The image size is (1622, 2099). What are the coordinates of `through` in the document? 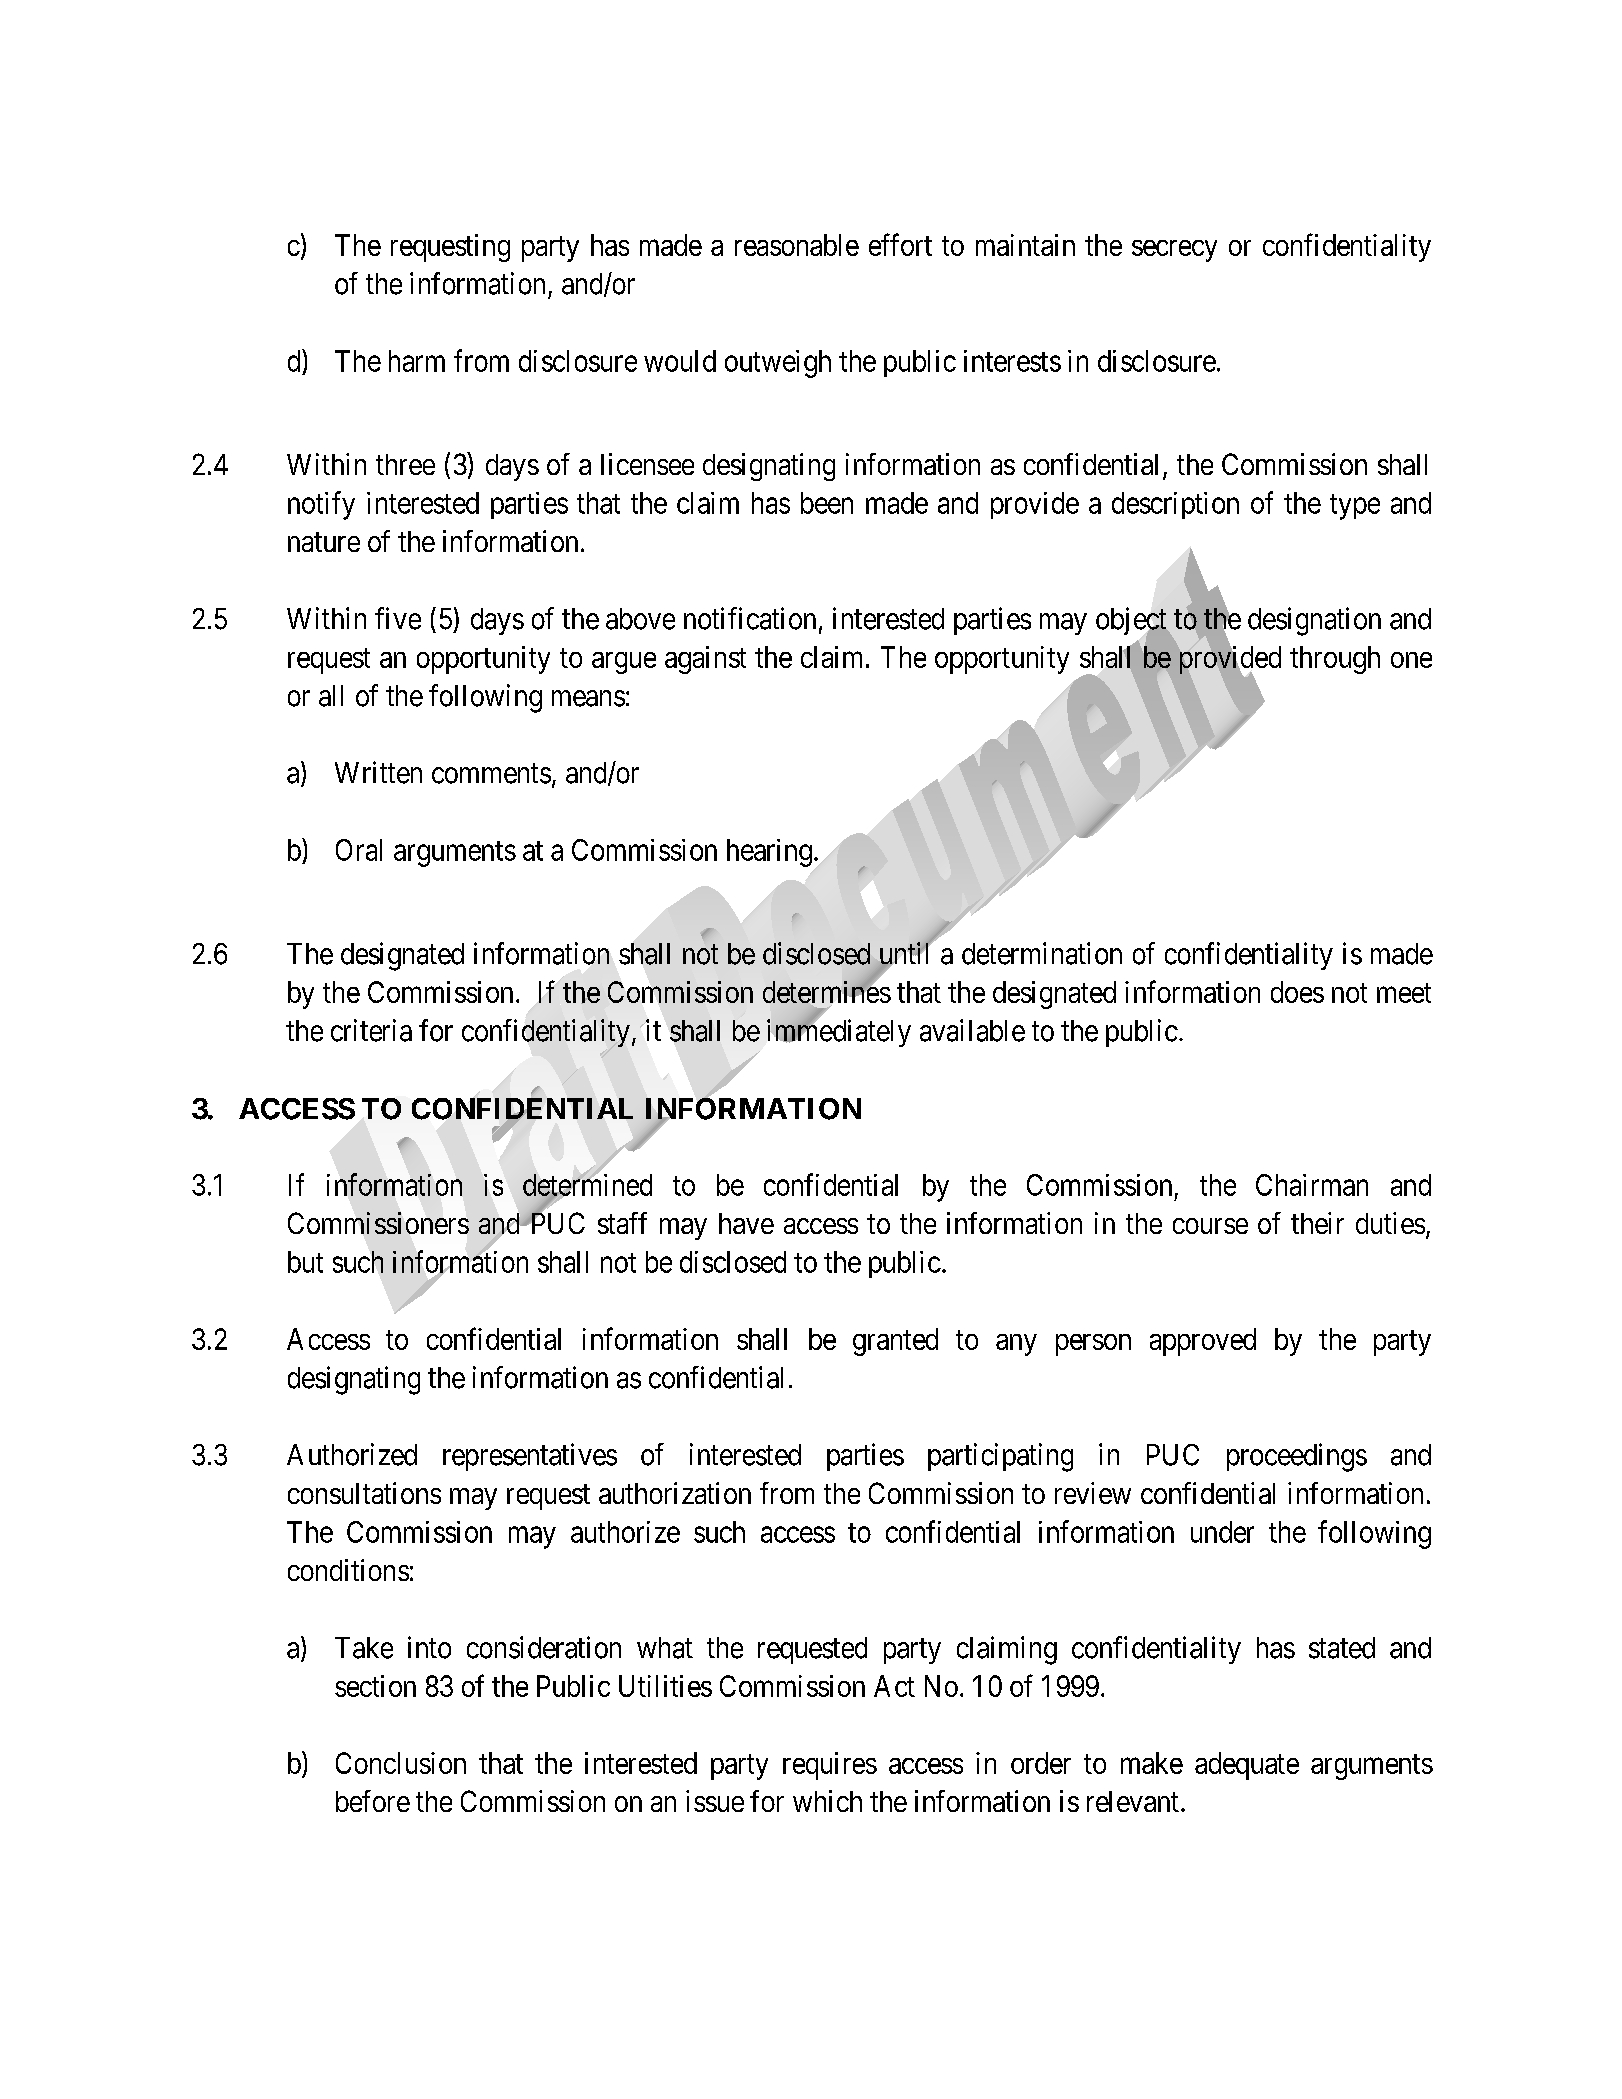 It's located at (1335, 660).
